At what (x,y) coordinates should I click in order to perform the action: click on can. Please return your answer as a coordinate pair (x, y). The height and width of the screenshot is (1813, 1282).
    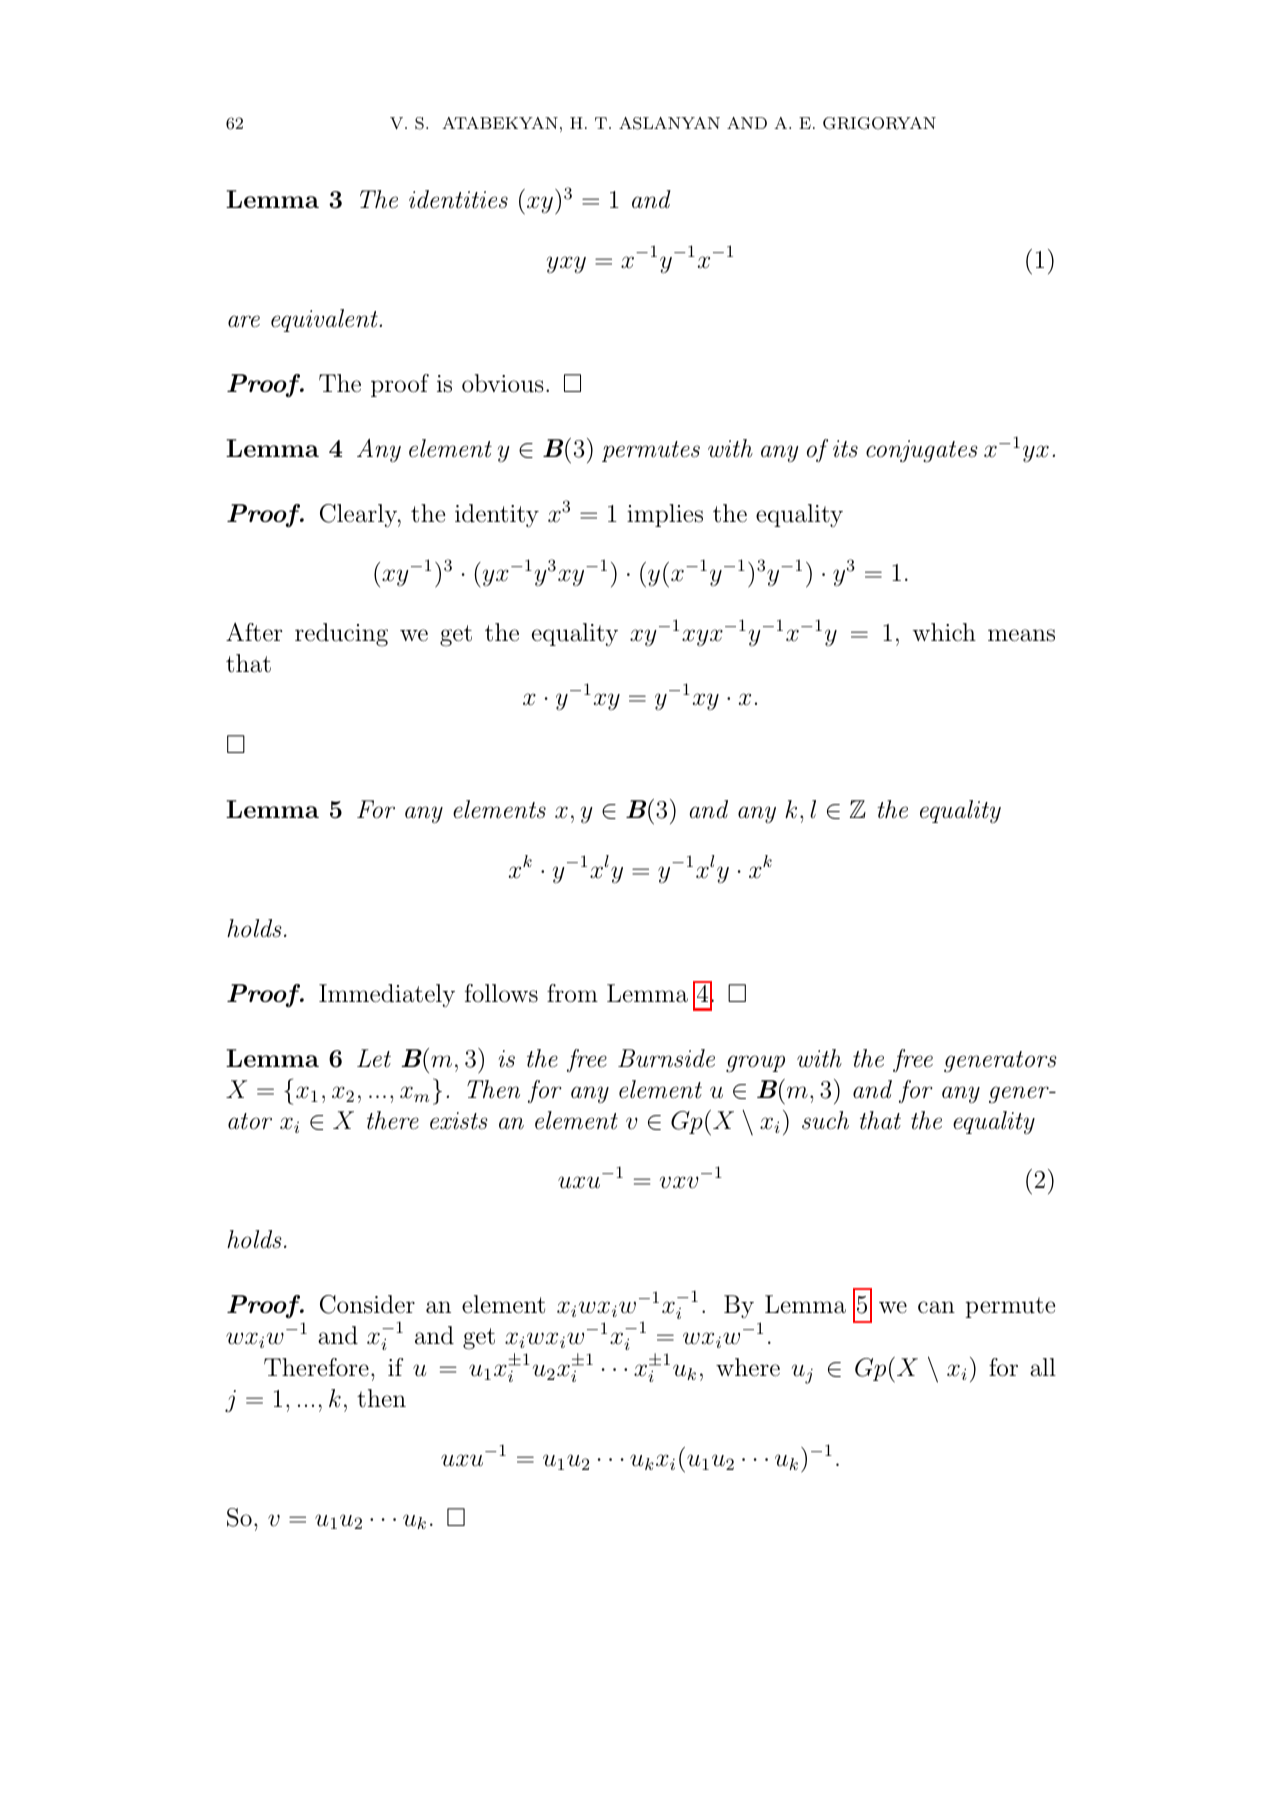
    Looking at the image, I should click on (936, 1307).
